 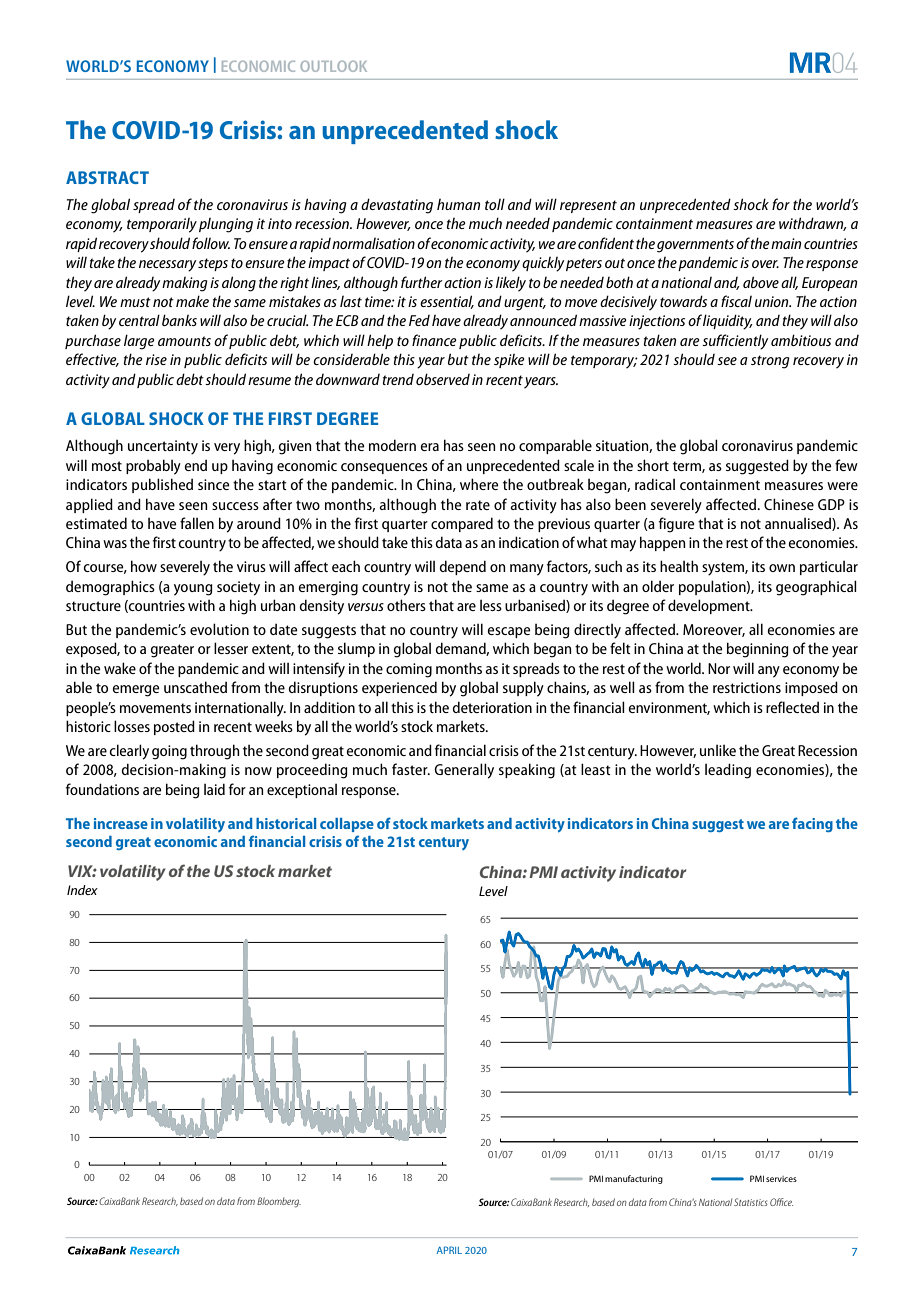 I want to click on escape, so click(x=509, y=632).
